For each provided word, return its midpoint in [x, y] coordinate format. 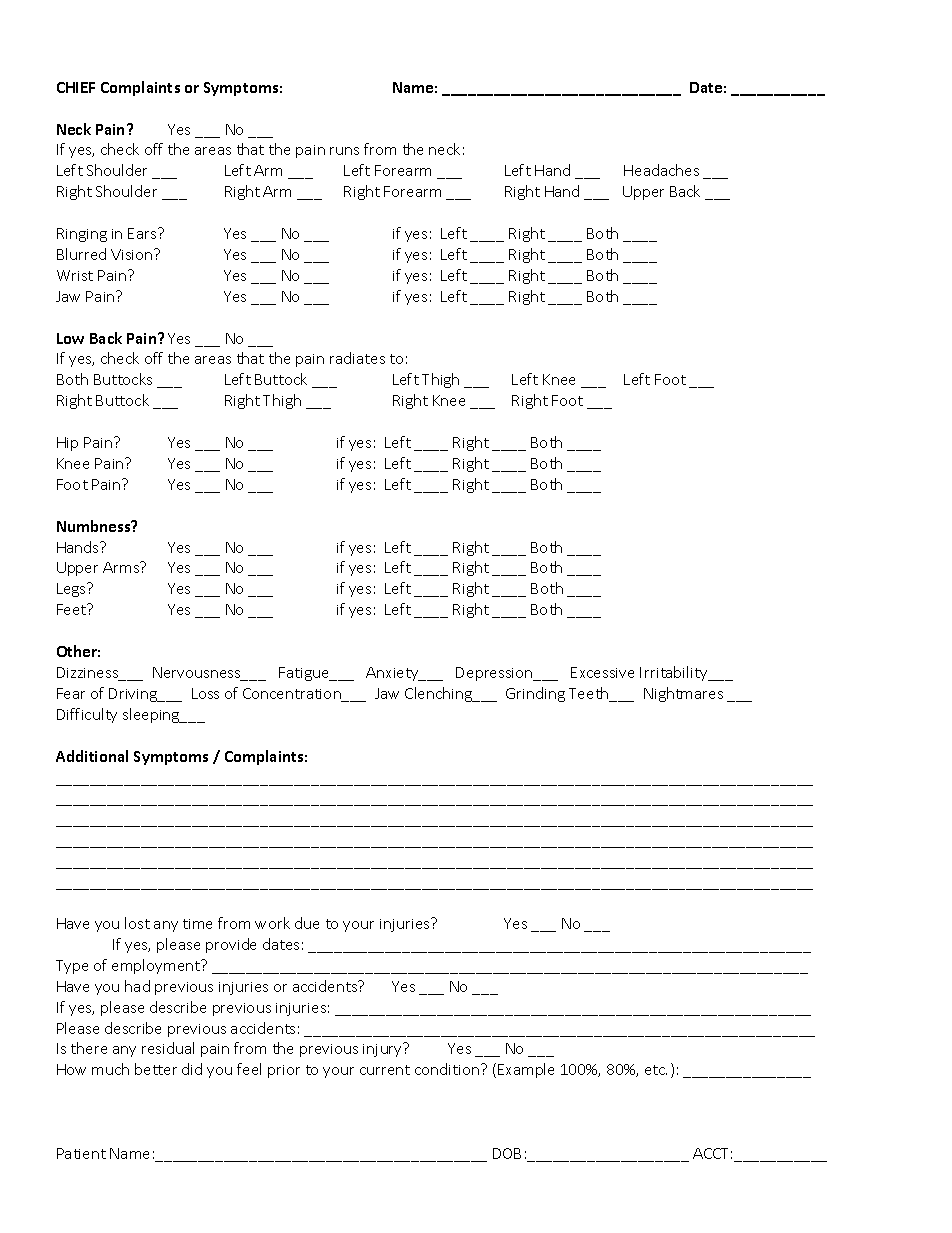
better [156, 1069]
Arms [122, 567]
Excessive [602, 672]
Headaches [661, 170]
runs [344, 151]
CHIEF [76, 87]
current [385, 1070]
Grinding [535, 694]
